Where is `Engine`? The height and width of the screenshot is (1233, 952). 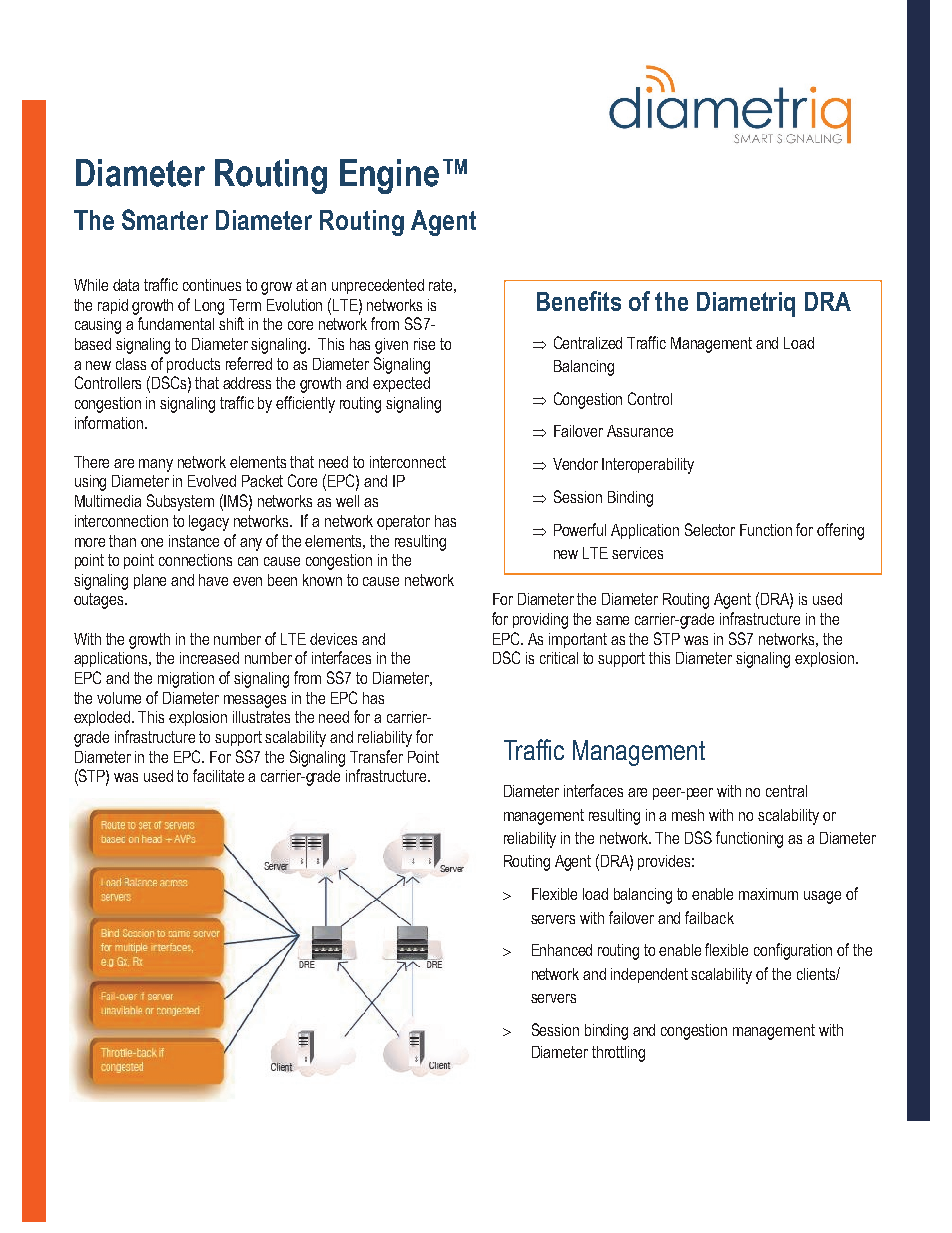 Engine is located at coordinates (389, 176).
